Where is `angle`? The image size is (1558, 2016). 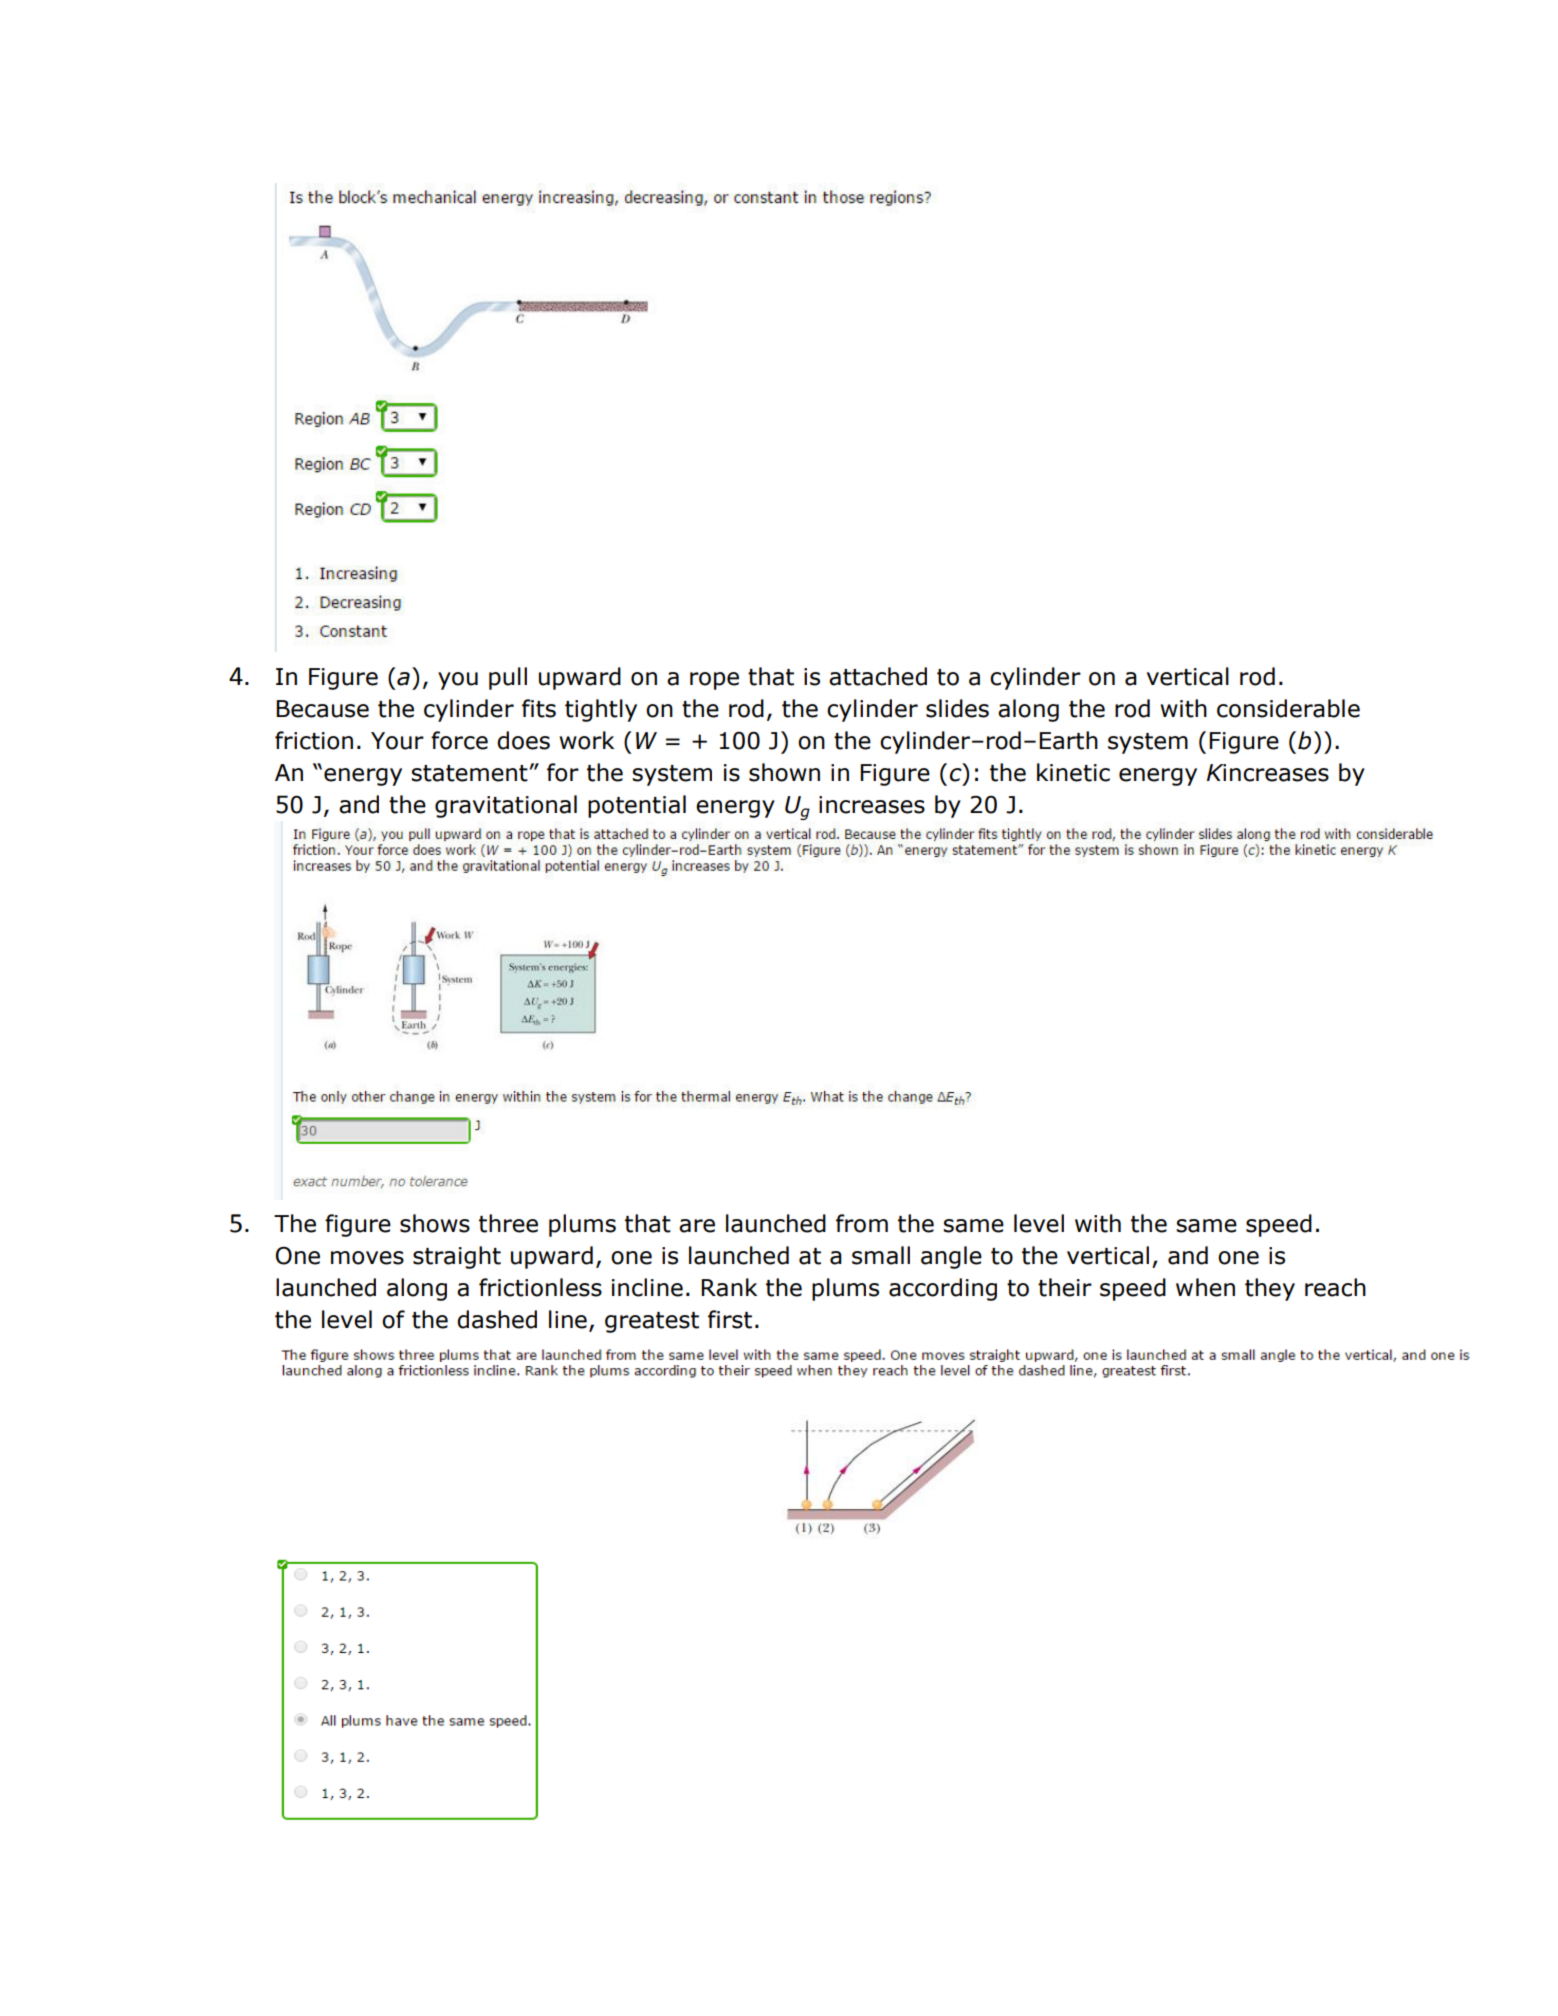 angle is located at coordinates (951, 1257).
